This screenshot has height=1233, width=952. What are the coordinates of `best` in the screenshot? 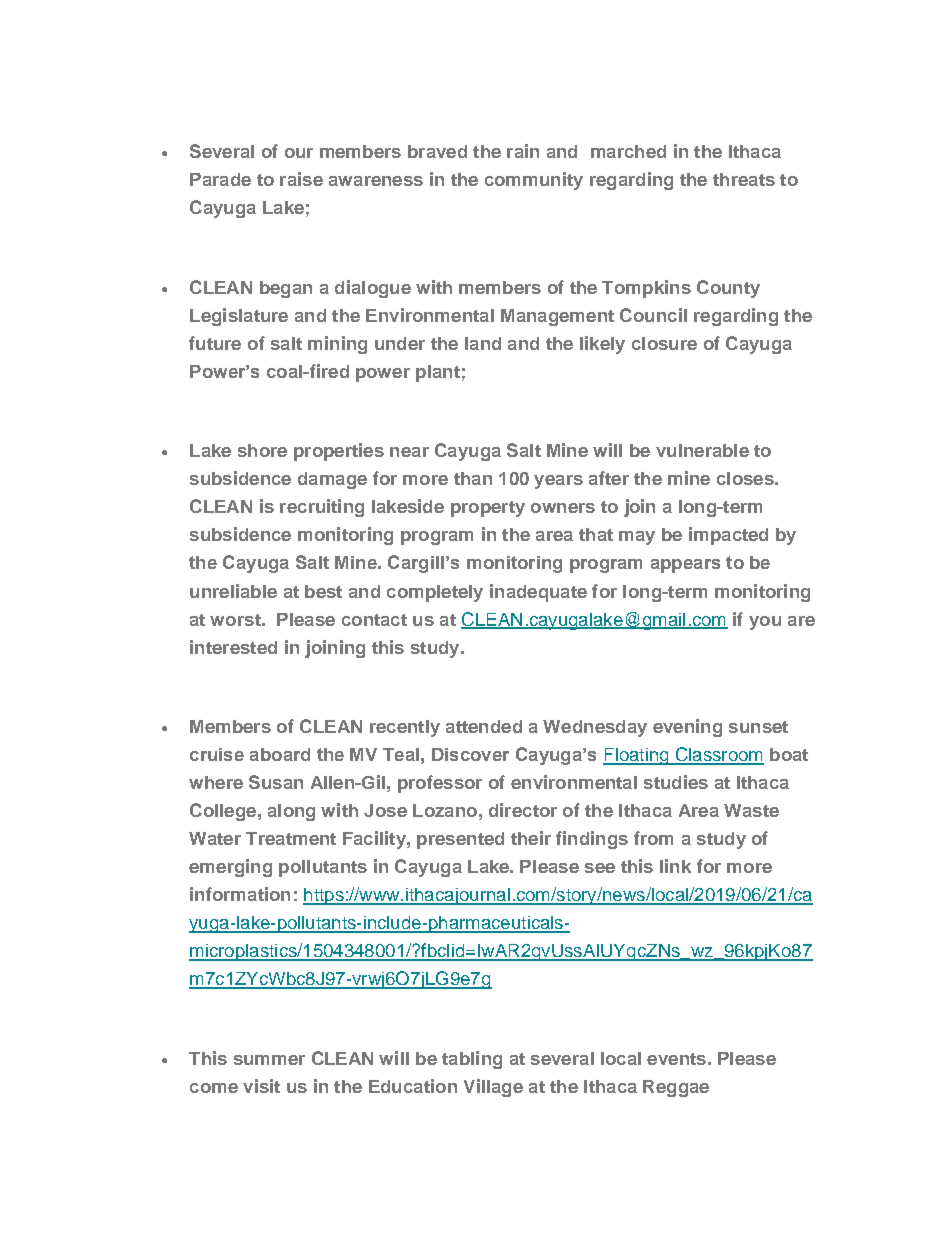 It's located at (323, 591).
